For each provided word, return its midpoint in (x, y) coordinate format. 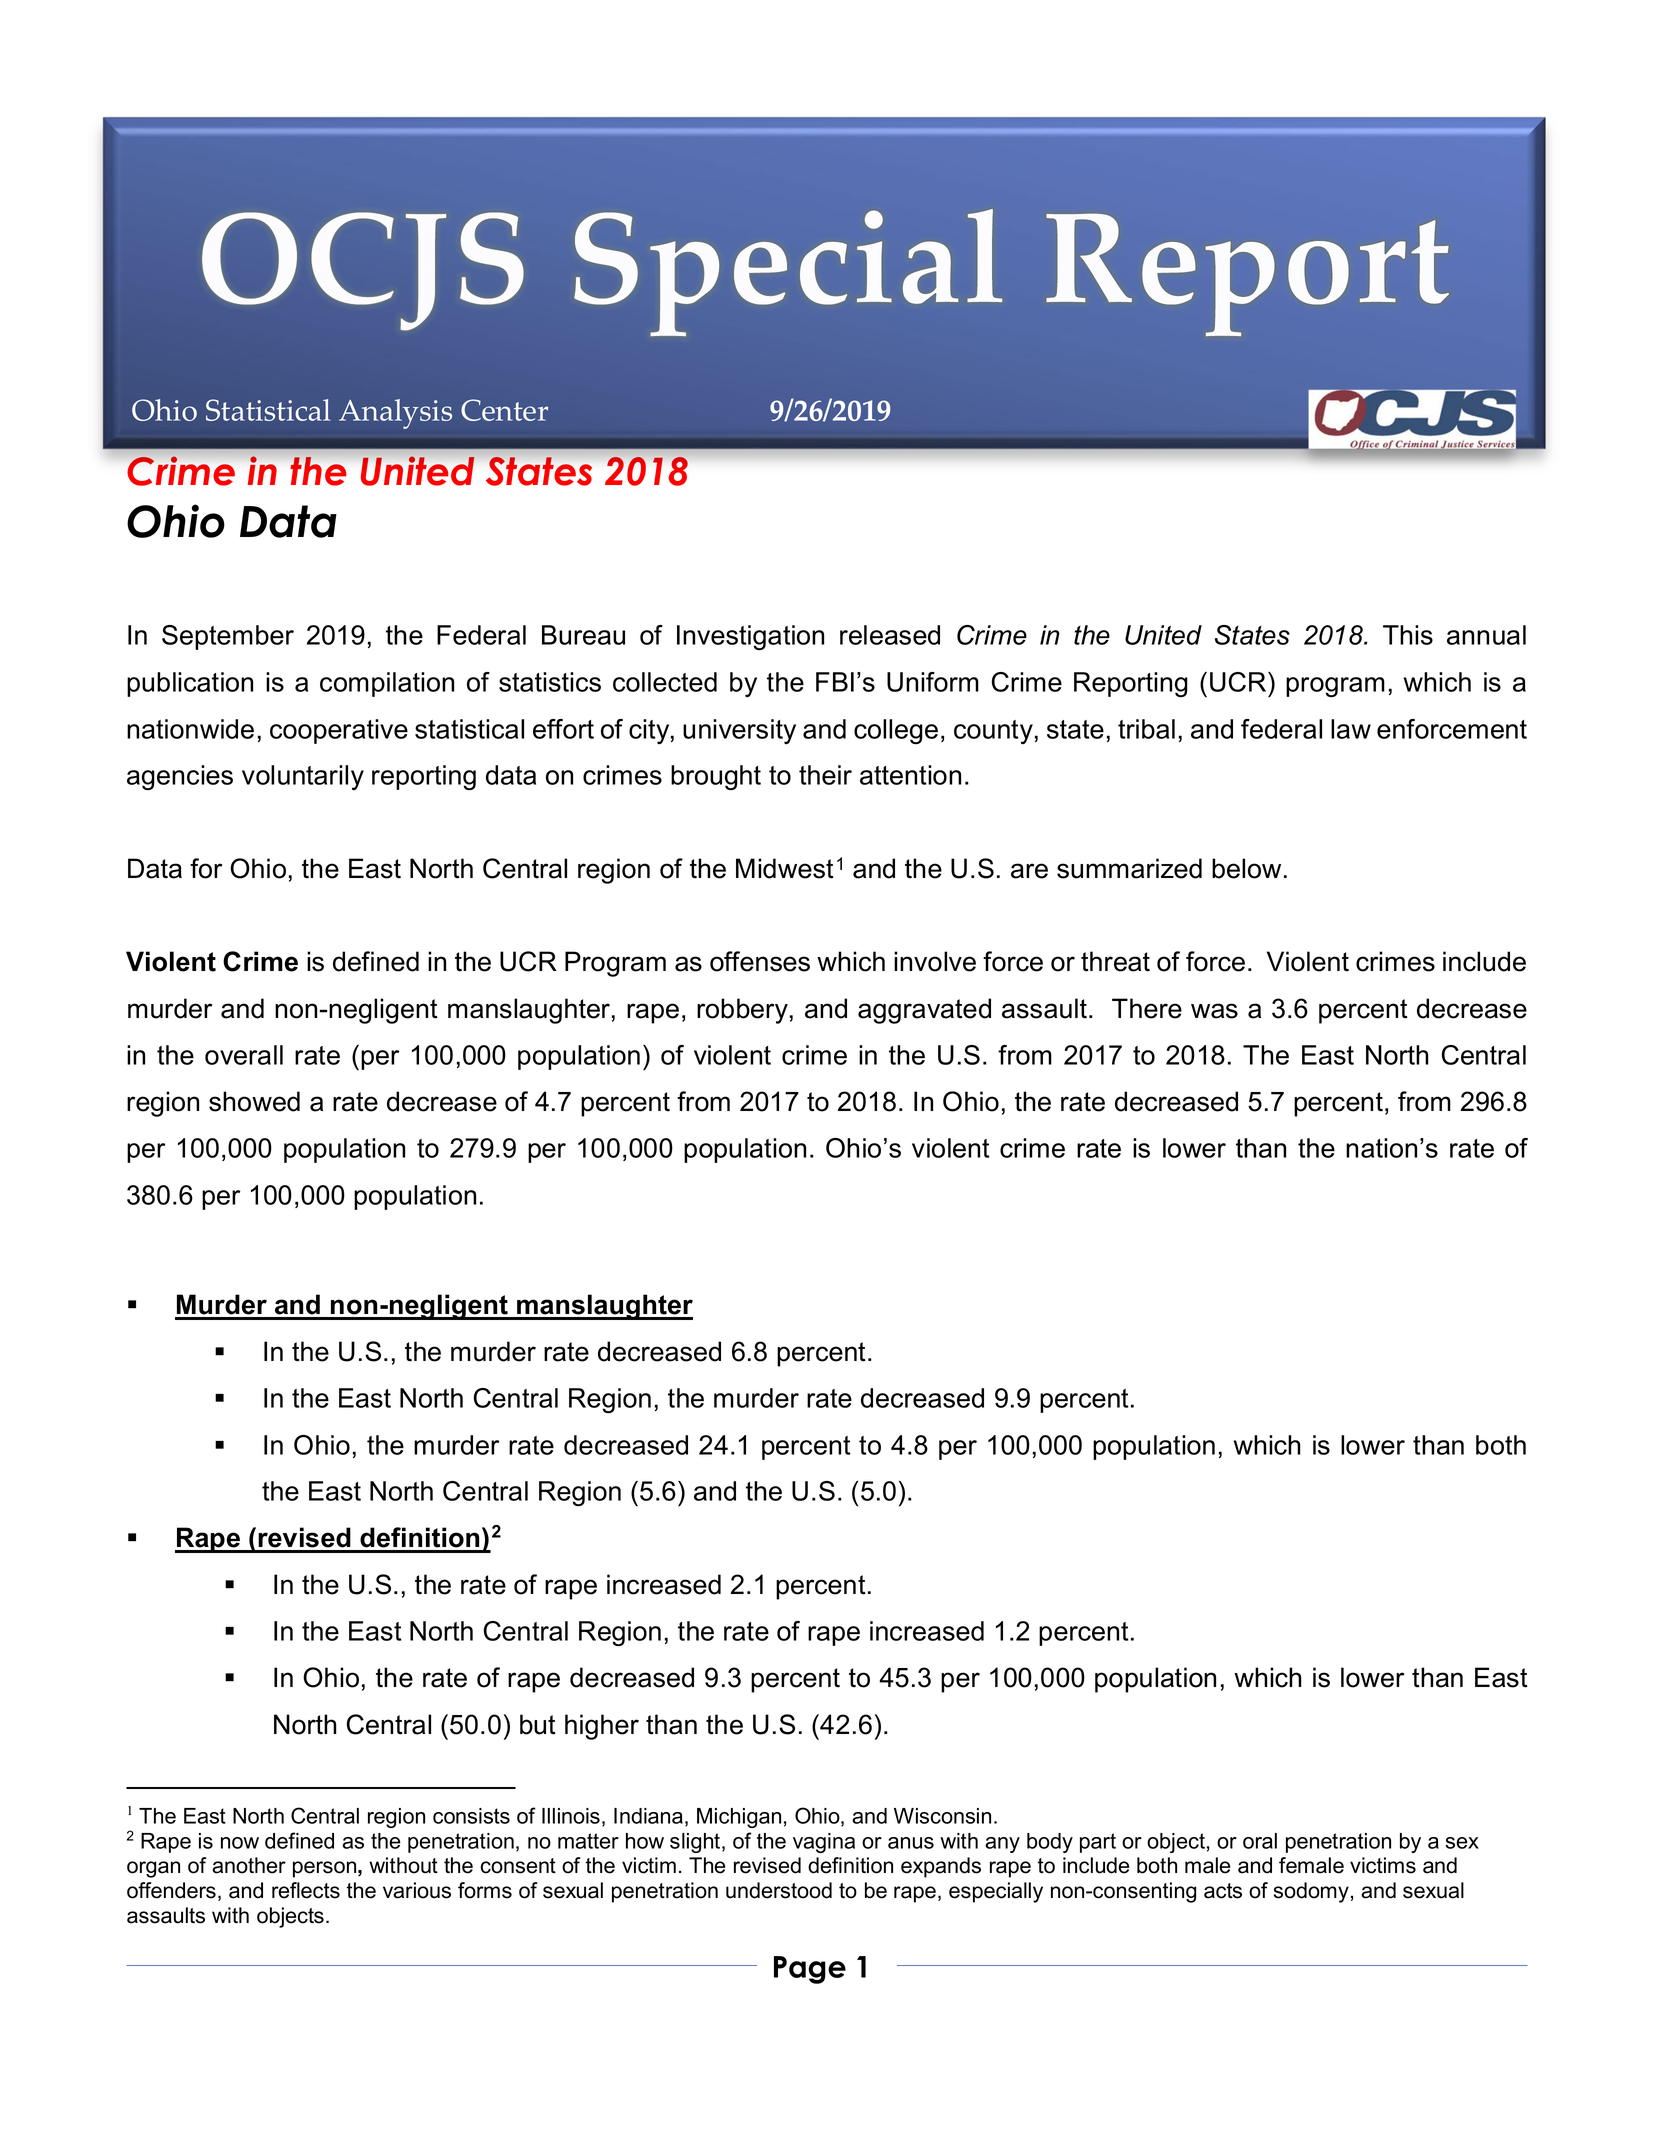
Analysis (395, 414)
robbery (742, 1011)
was (1214, 1011)
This (1408, 635)
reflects (306, 1890)
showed (254, 1101)
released (890, 635)
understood (779, 1890)
